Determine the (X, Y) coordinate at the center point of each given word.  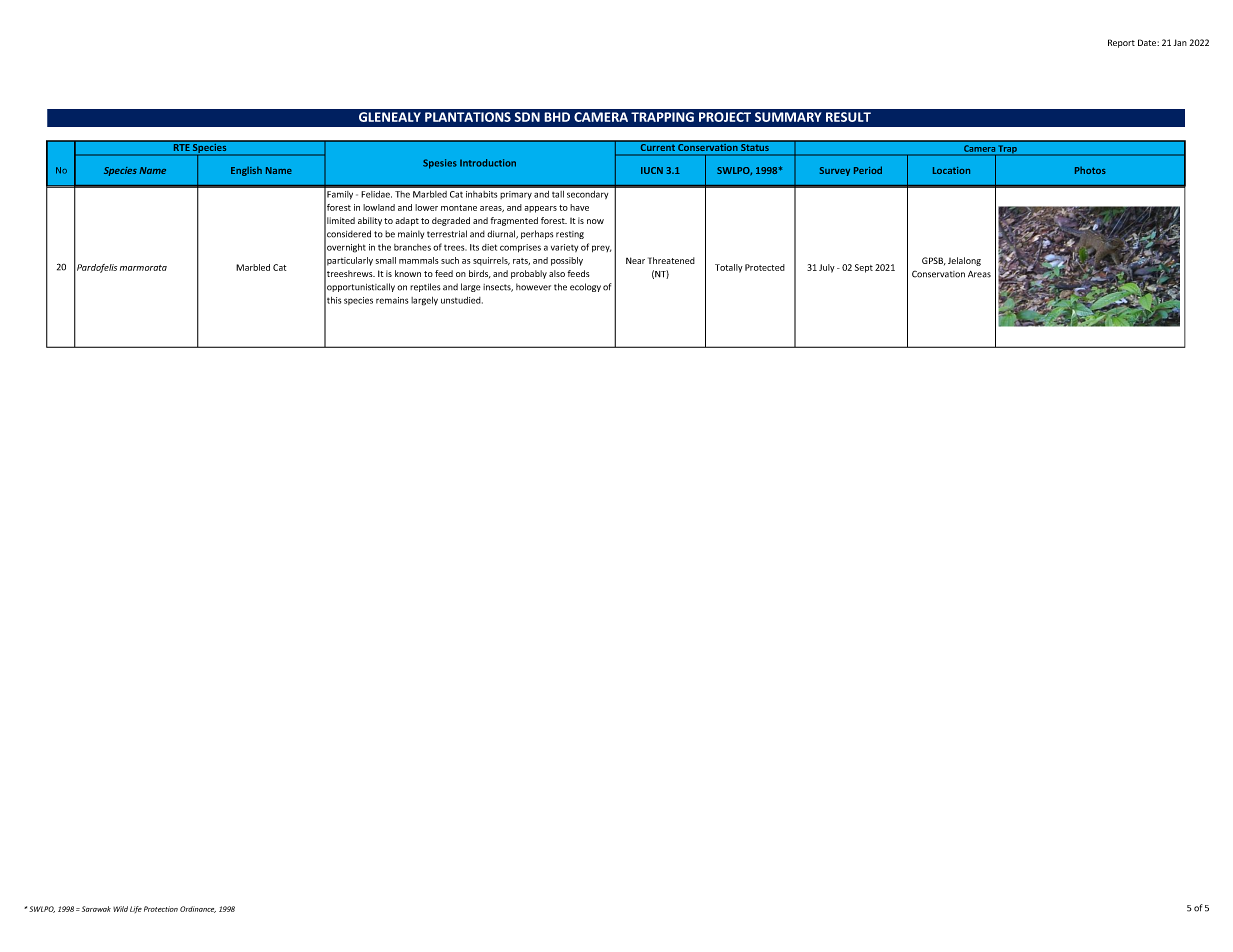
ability (370, 221)
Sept (864, 268)
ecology (585, 287)
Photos (1090, 170)
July (827, 268)
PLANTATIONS (468, 117)
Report (1121, 43)
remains (392, 300)
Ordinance (198, 909)
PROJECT (725, 117)
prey (601, 248)
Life (136, 909)
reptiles (425, 287)
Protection (161, 909)
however (533, 287)
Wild (120, 909)
